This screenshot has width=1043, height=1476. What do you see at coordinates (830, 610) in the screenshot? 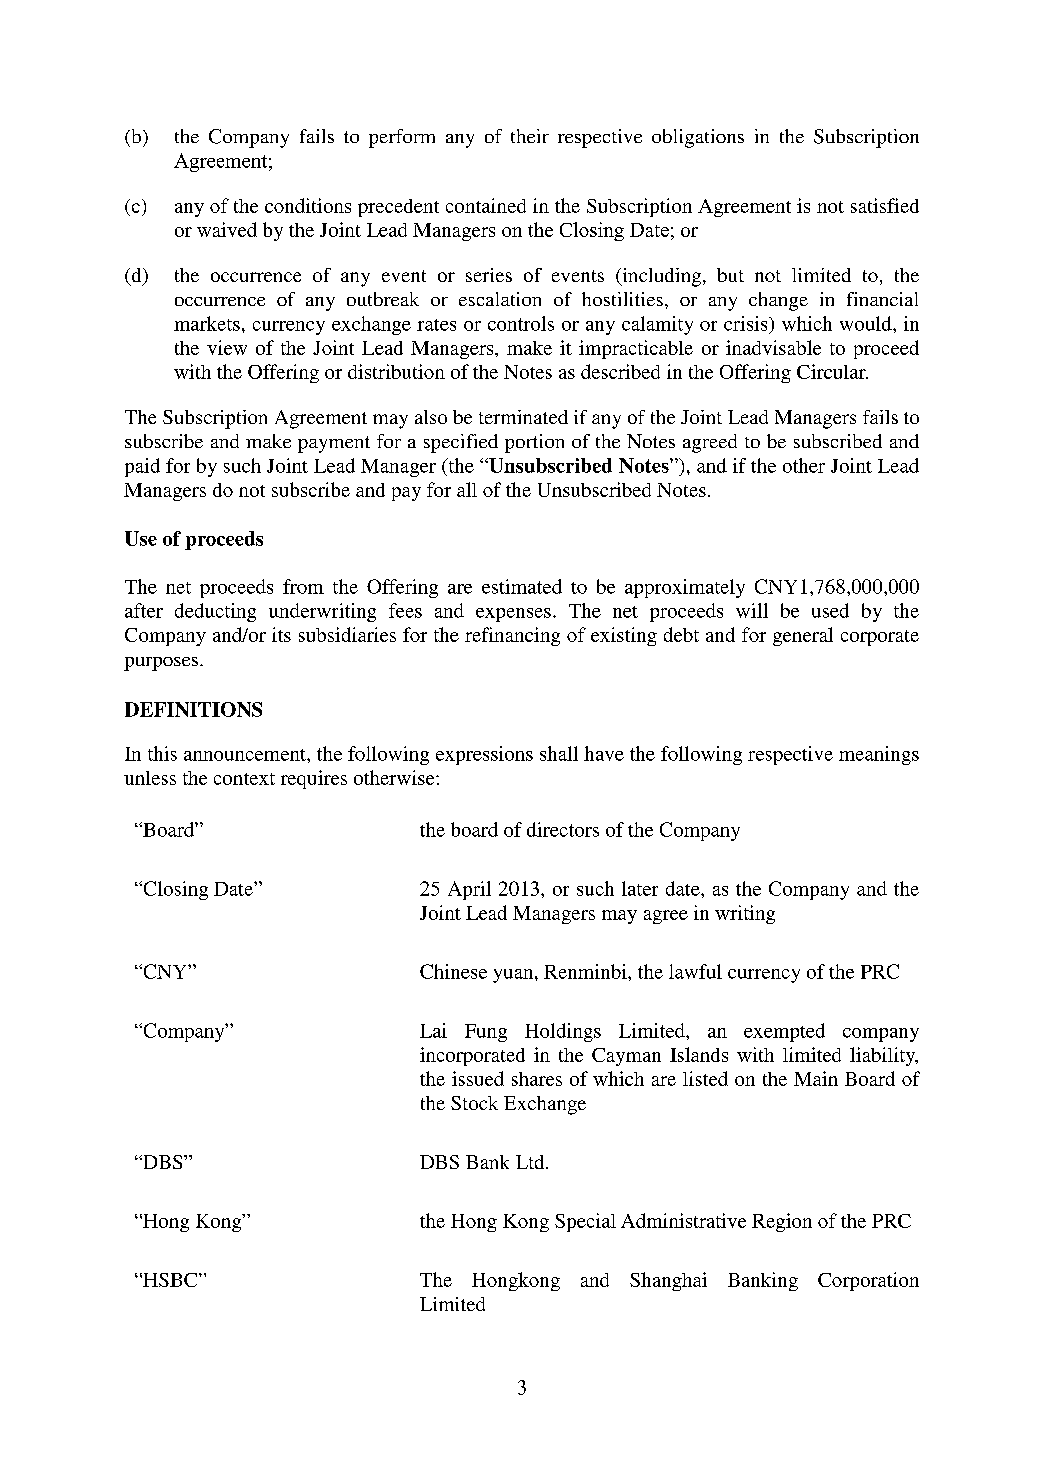
I see `used` at bounding box center [830, 610].
